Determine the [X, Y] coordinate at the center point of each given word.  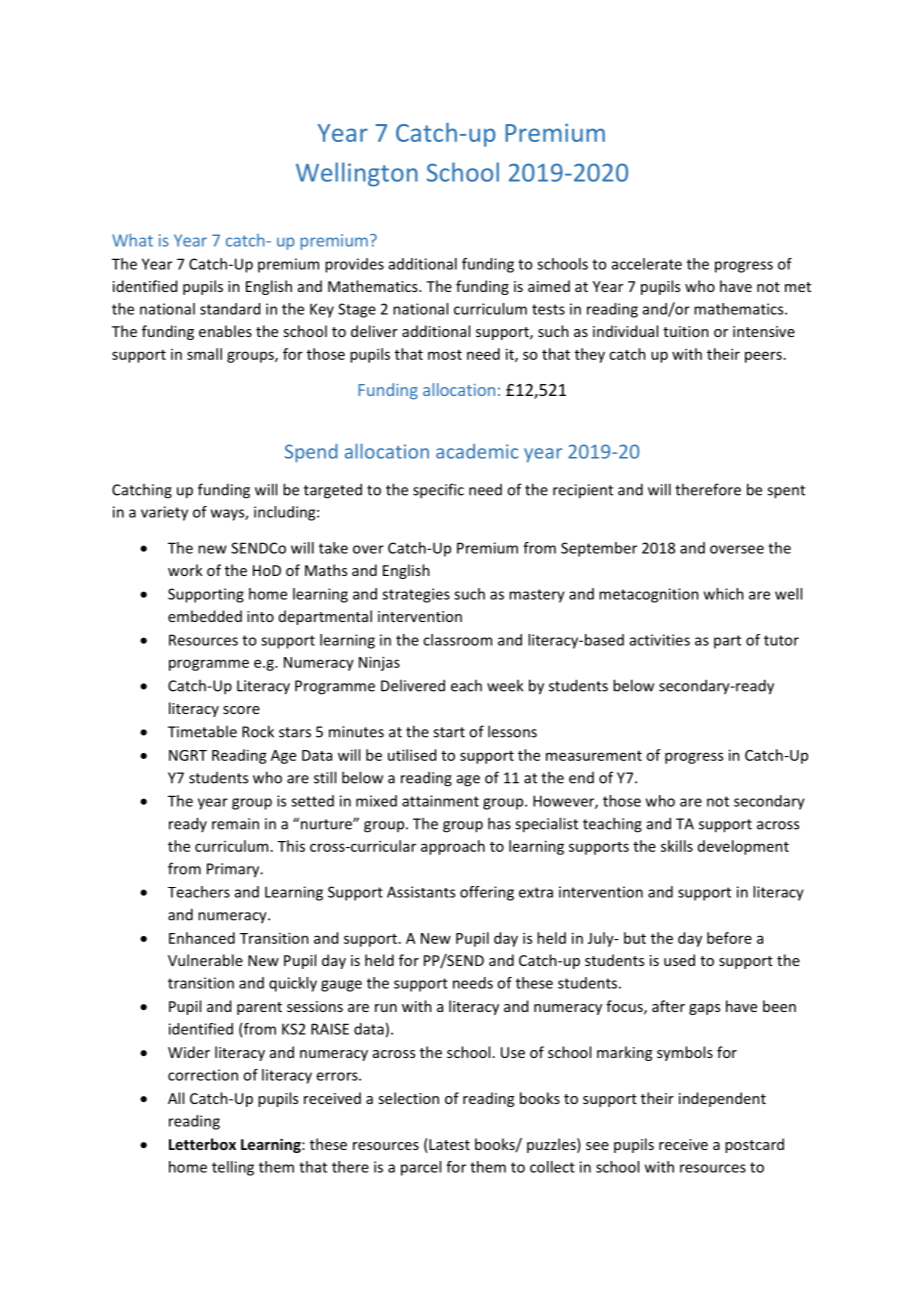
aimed [549, 286]
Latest [448, 1144]
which [724, 594]
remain [235, 824]
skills [677, 846]
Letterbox [202, 1144]
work [185, 570]
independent [722, 1099]
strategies [416, 595]
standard [230, 309]
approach [453, 847]
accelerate [647, 264]
